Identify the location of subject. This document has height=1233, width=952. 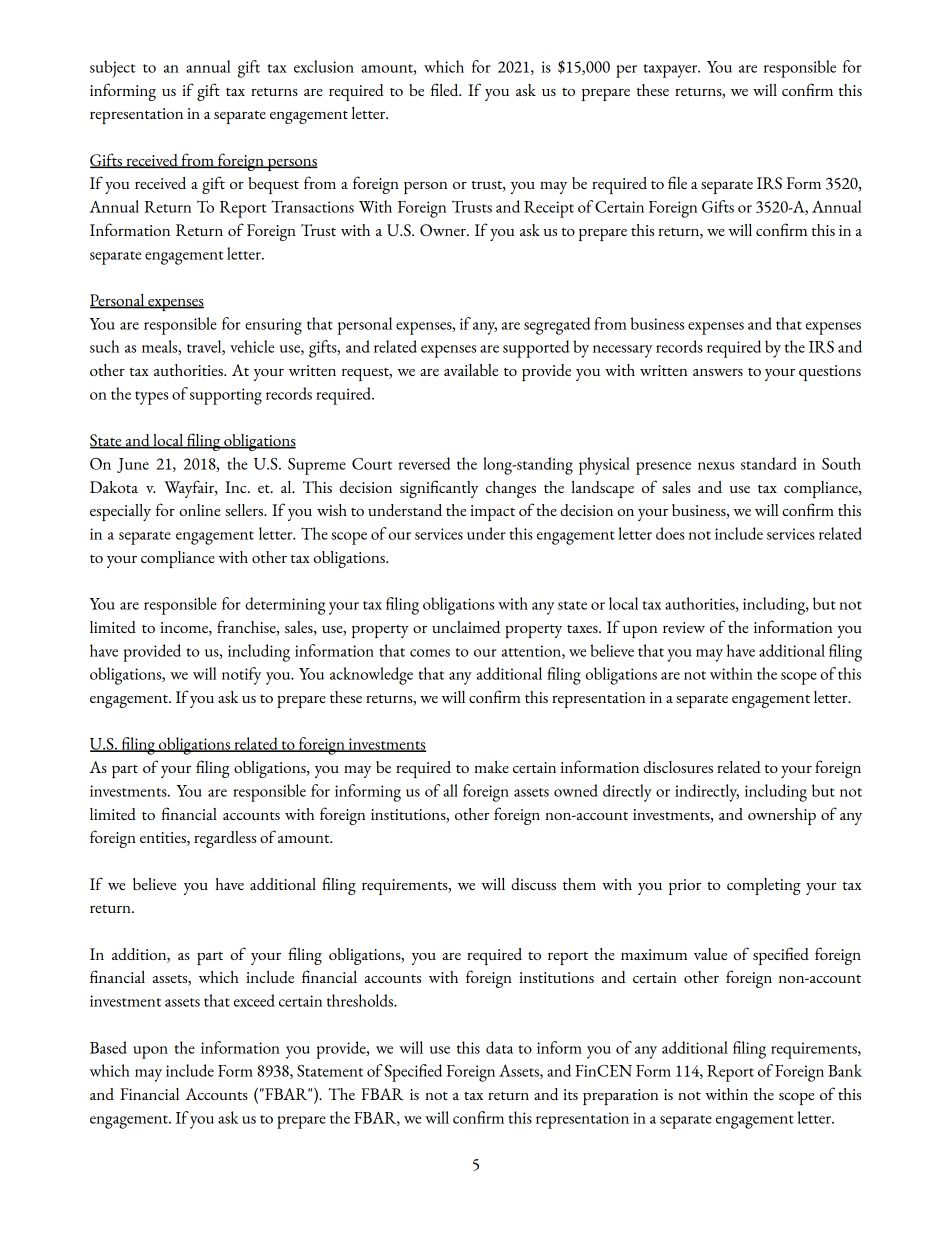
(113, 69).
